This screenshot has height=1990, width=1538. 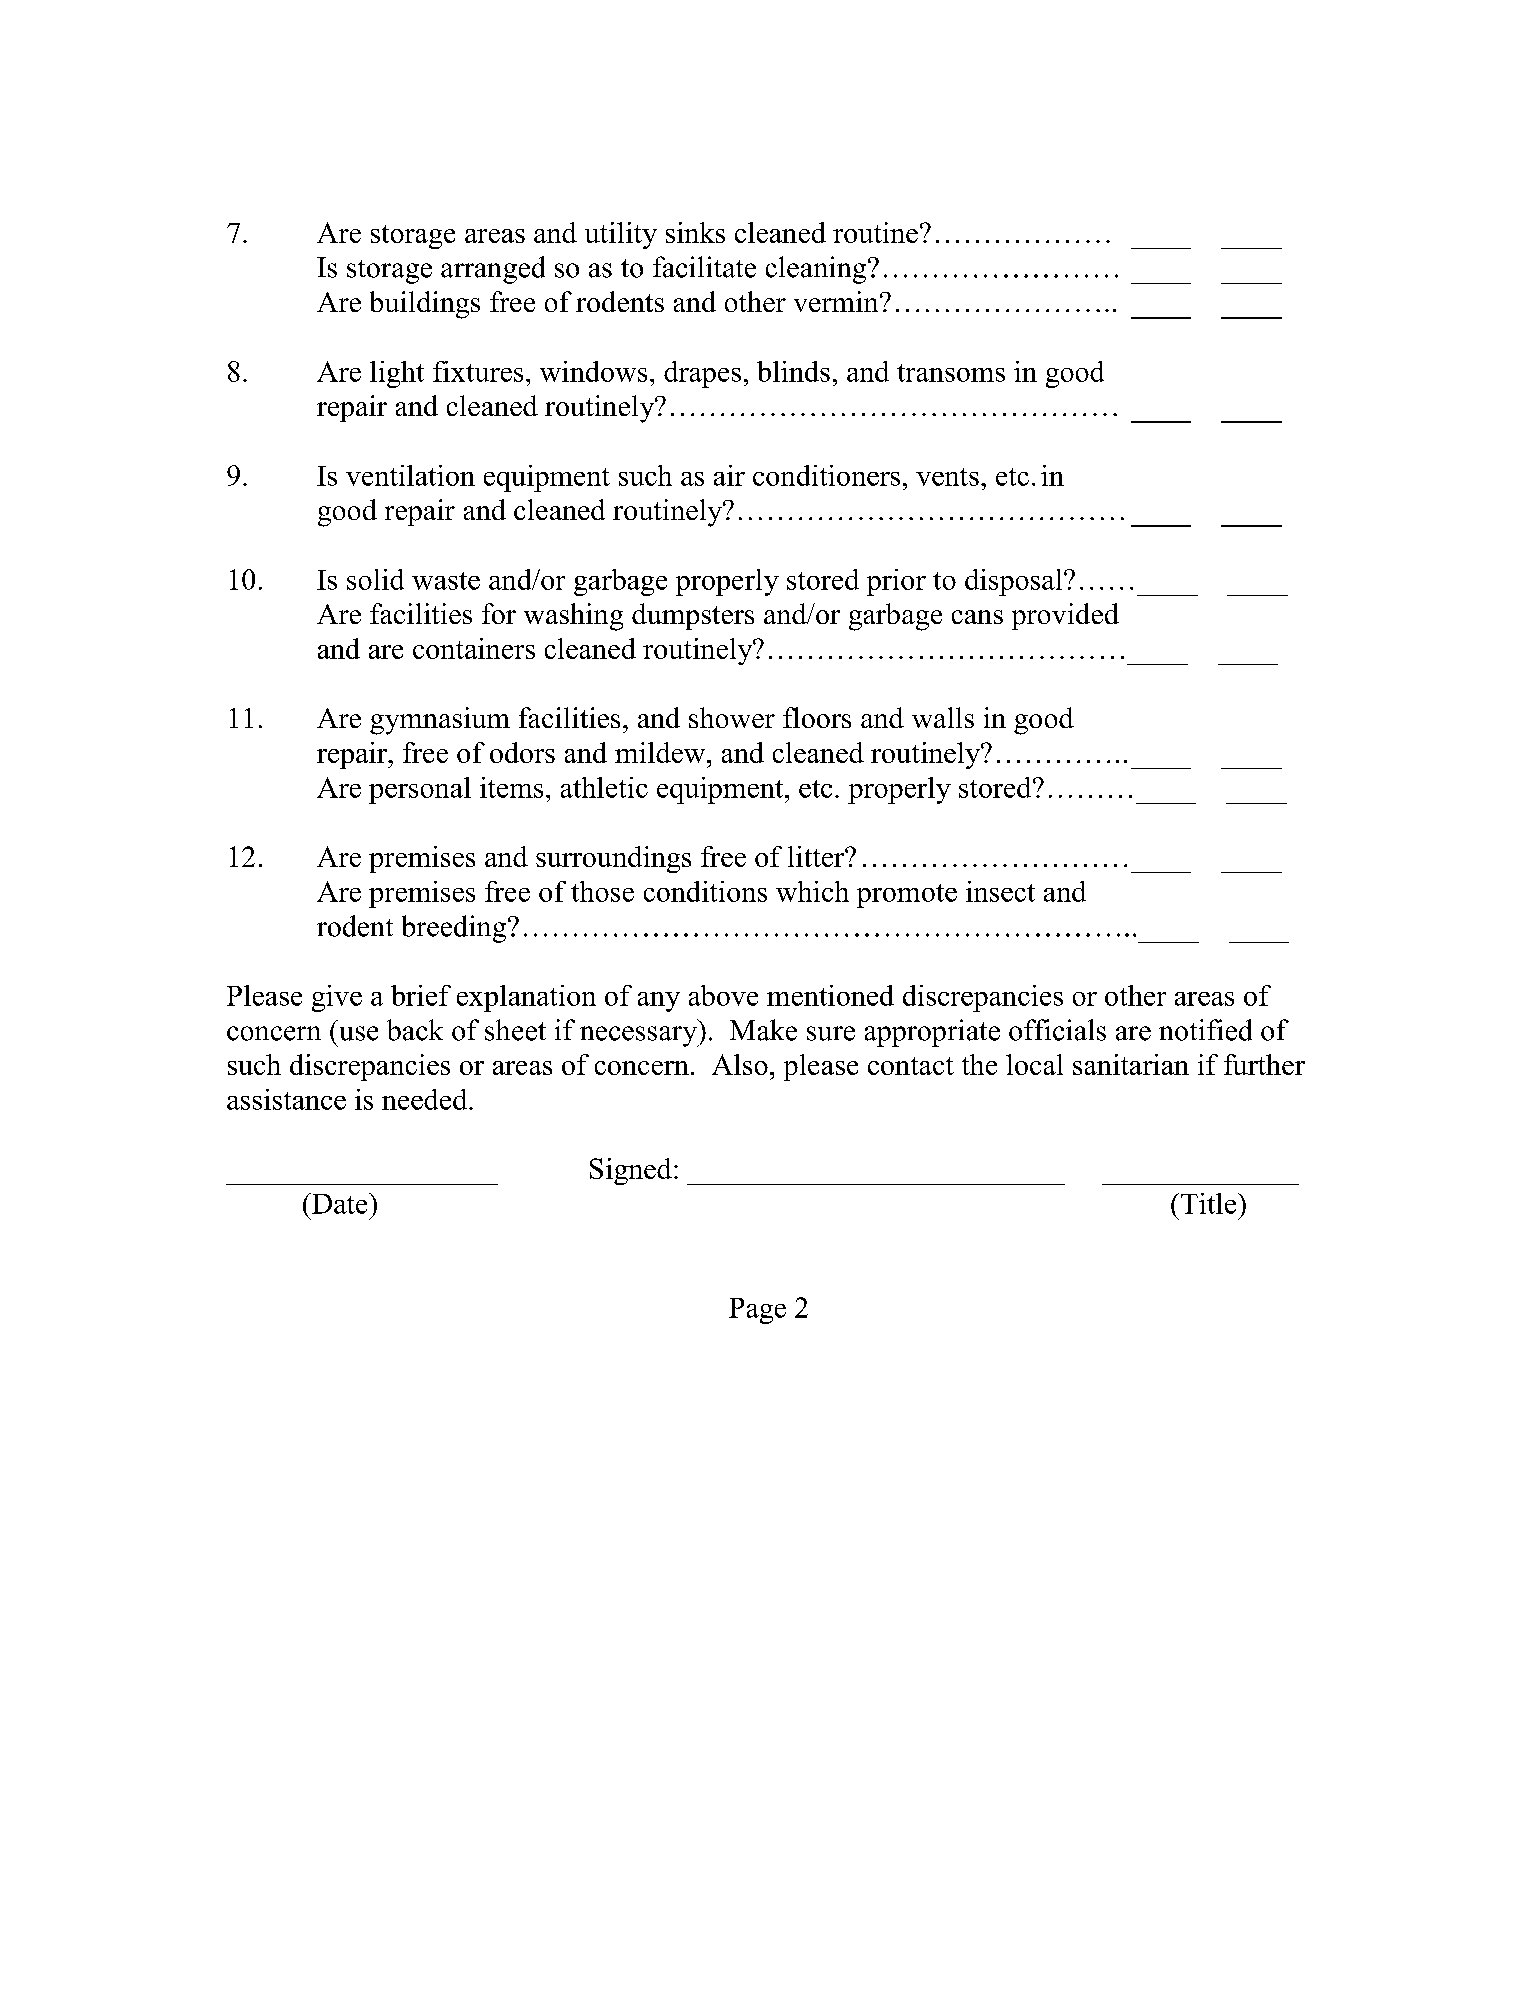 What do you see at coordinates (757, 1311) in the screenshot?
I see `Page` at bounding box center [757, 1311].
